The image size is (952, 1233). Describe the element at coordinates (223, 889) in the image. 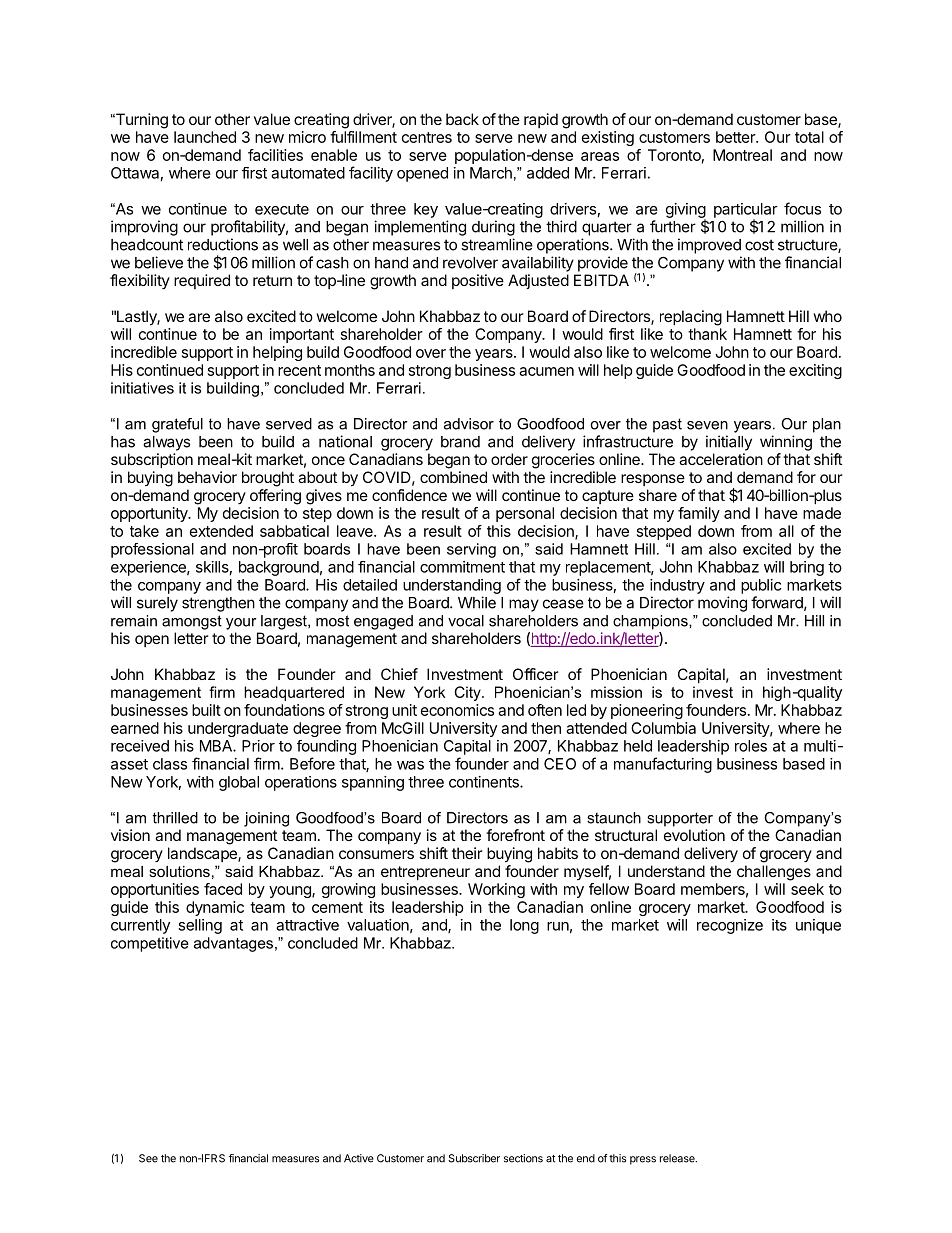

I see `faced` at that location.
